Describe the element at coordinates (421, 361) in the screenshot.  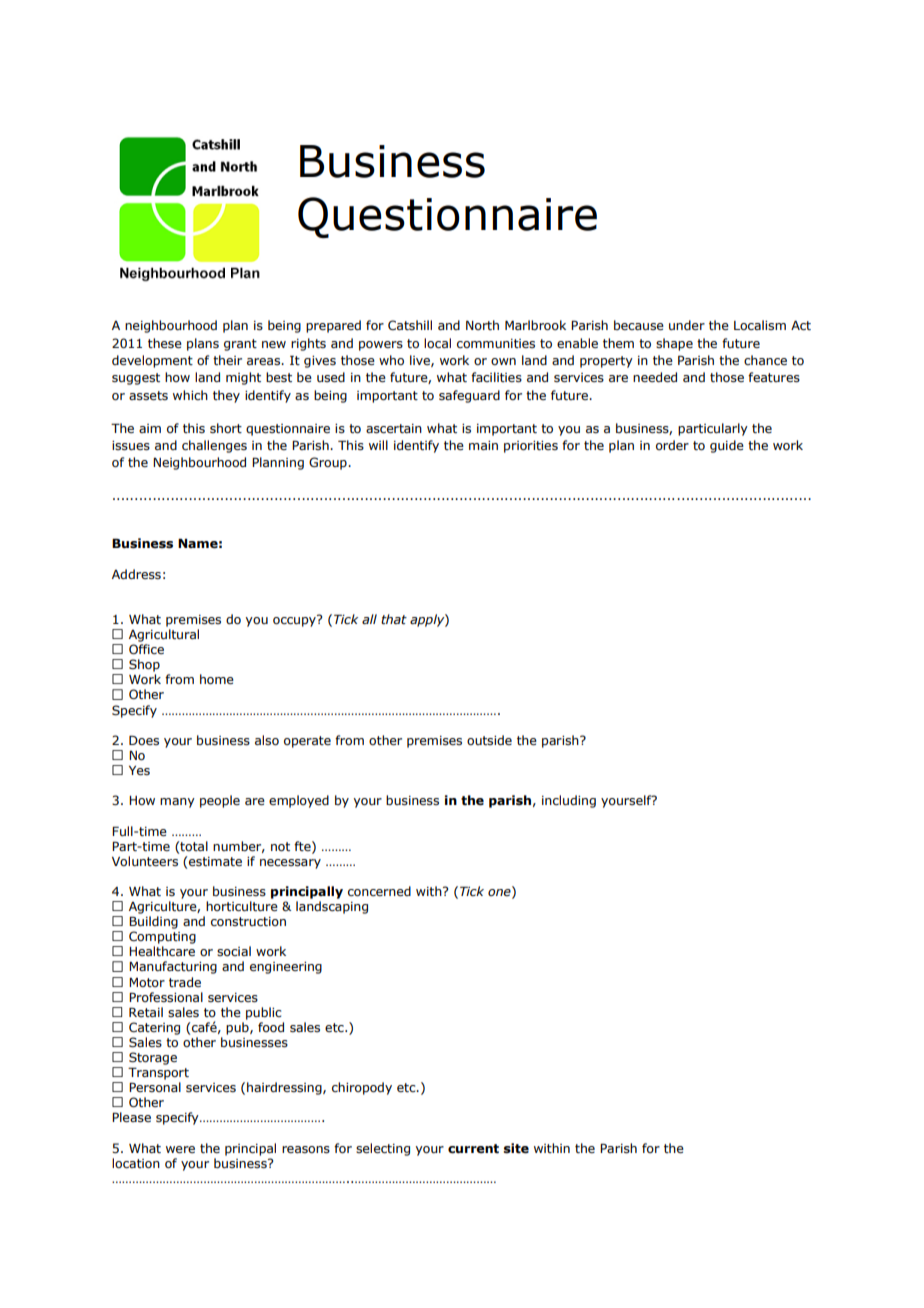
I see `live` at that location.
